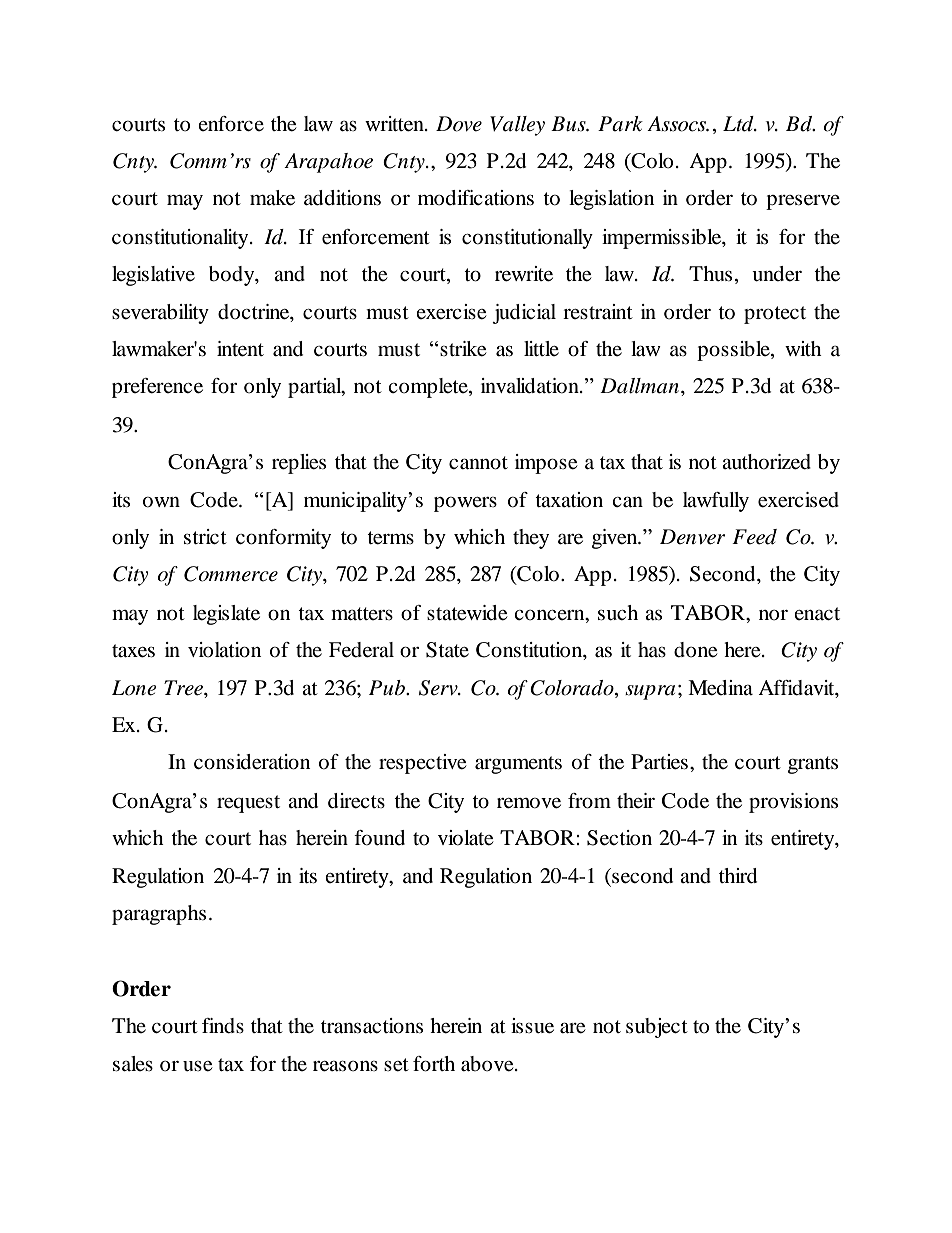  I want to click on Ltd, so click(739, 124).
